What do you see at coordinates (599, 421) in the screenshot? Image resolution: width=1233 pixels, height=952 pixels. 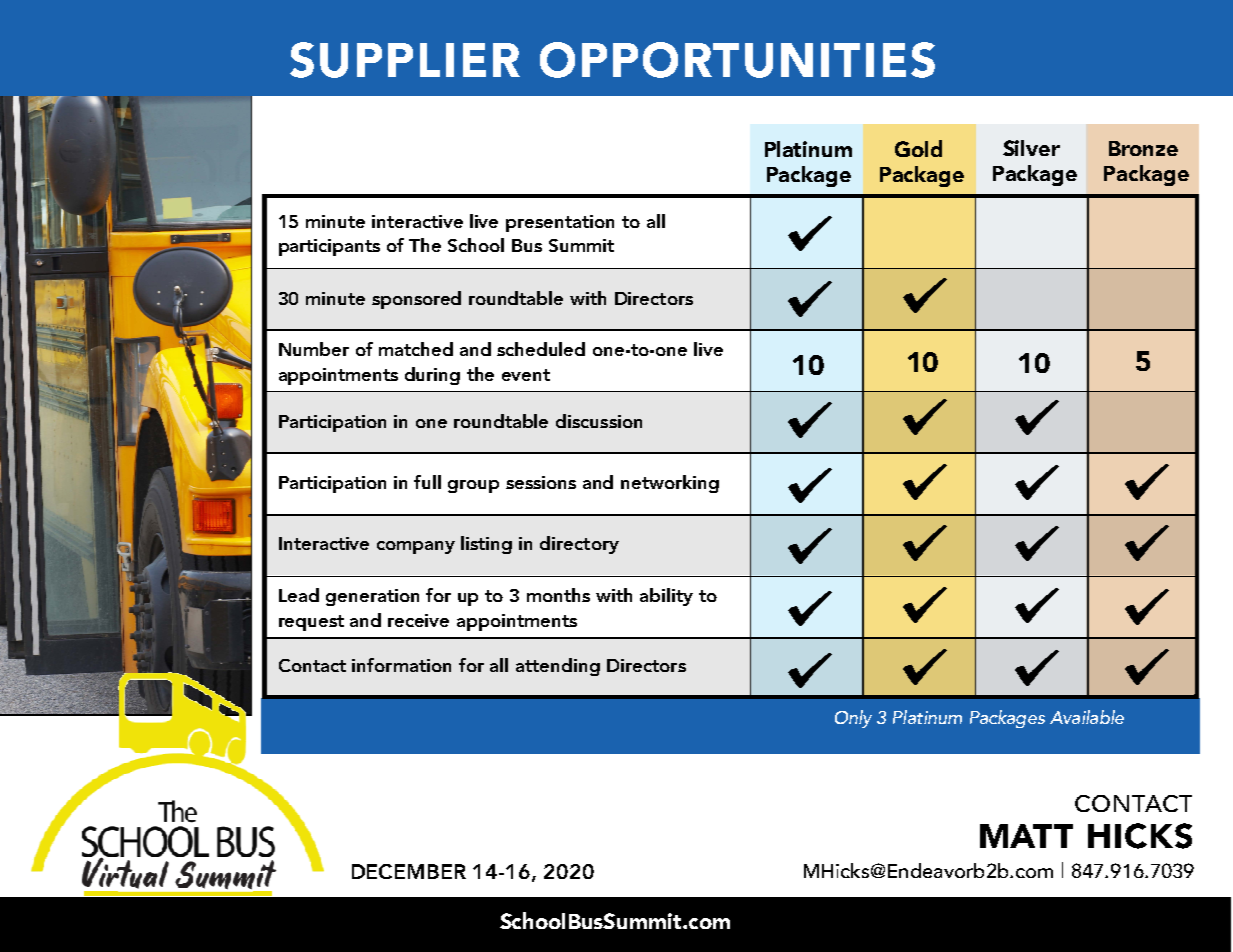 I see `discussion` at bounding box center [599, 421].
